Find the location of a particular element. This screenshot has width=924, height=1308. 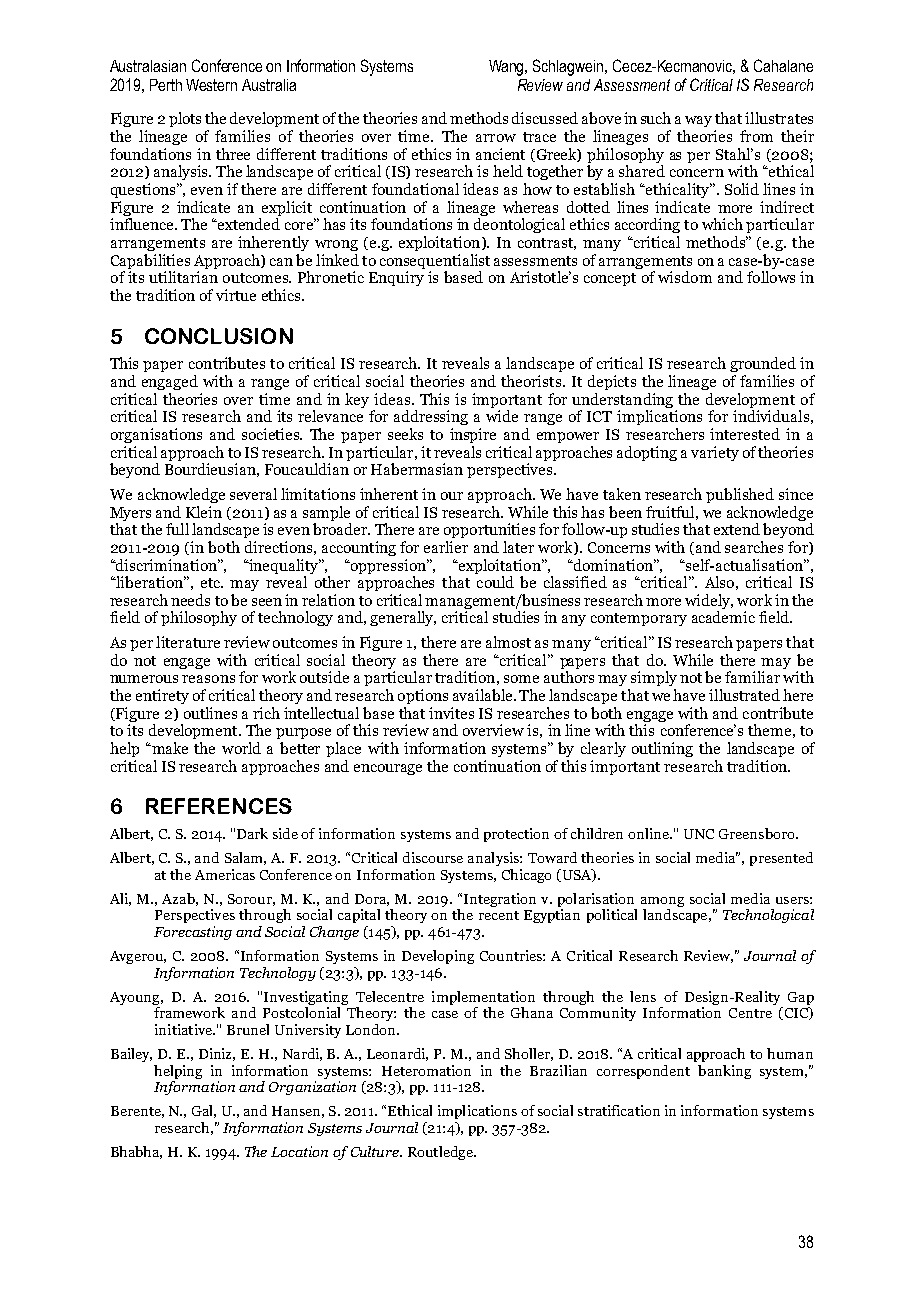

REFERENCES is located at coordinates (219, 806).
